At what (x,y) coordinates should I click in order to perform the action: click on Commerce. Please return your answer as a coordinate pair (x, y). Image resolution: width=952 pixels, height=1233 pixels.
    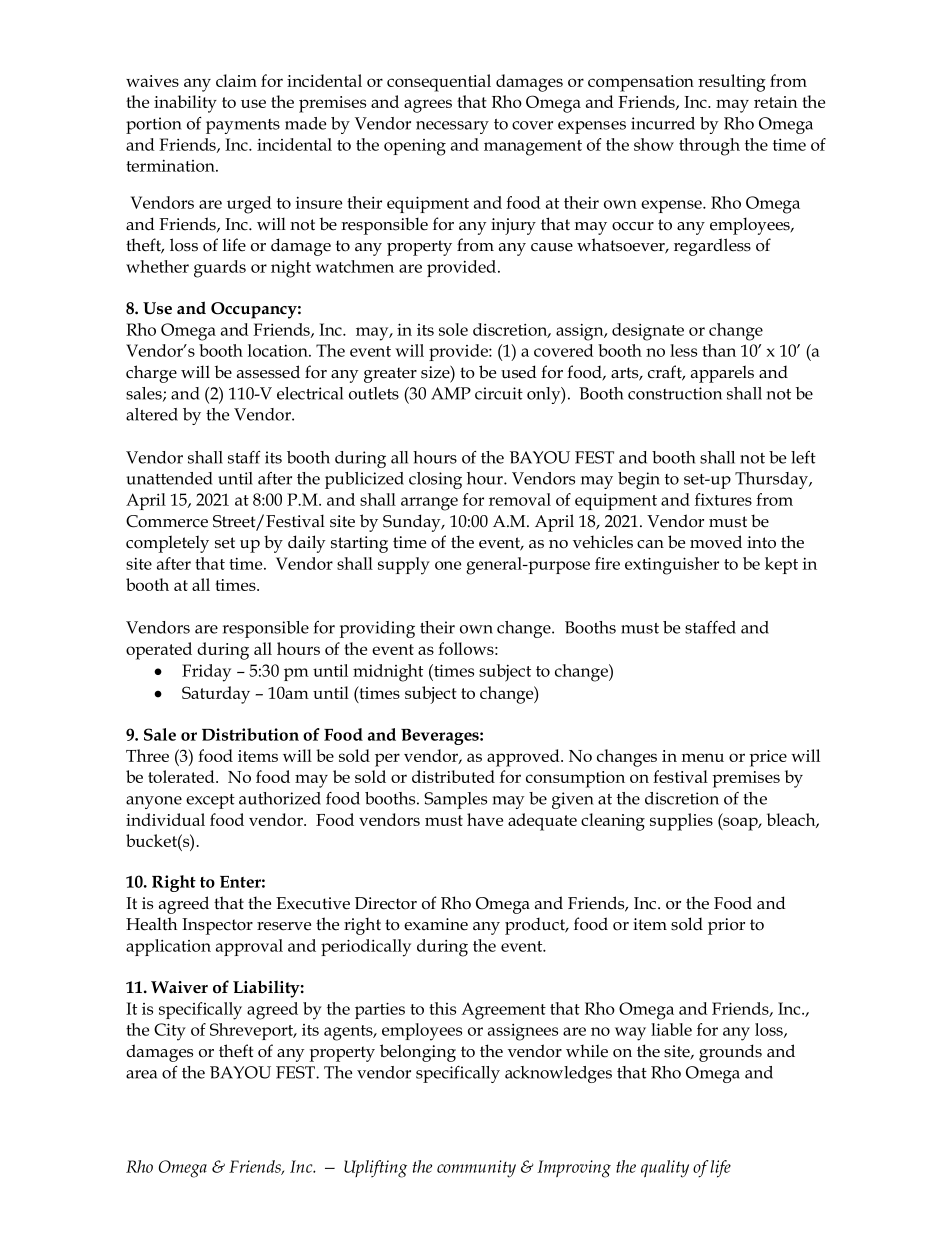
    Looking at the image, I should click on (167, 521).
